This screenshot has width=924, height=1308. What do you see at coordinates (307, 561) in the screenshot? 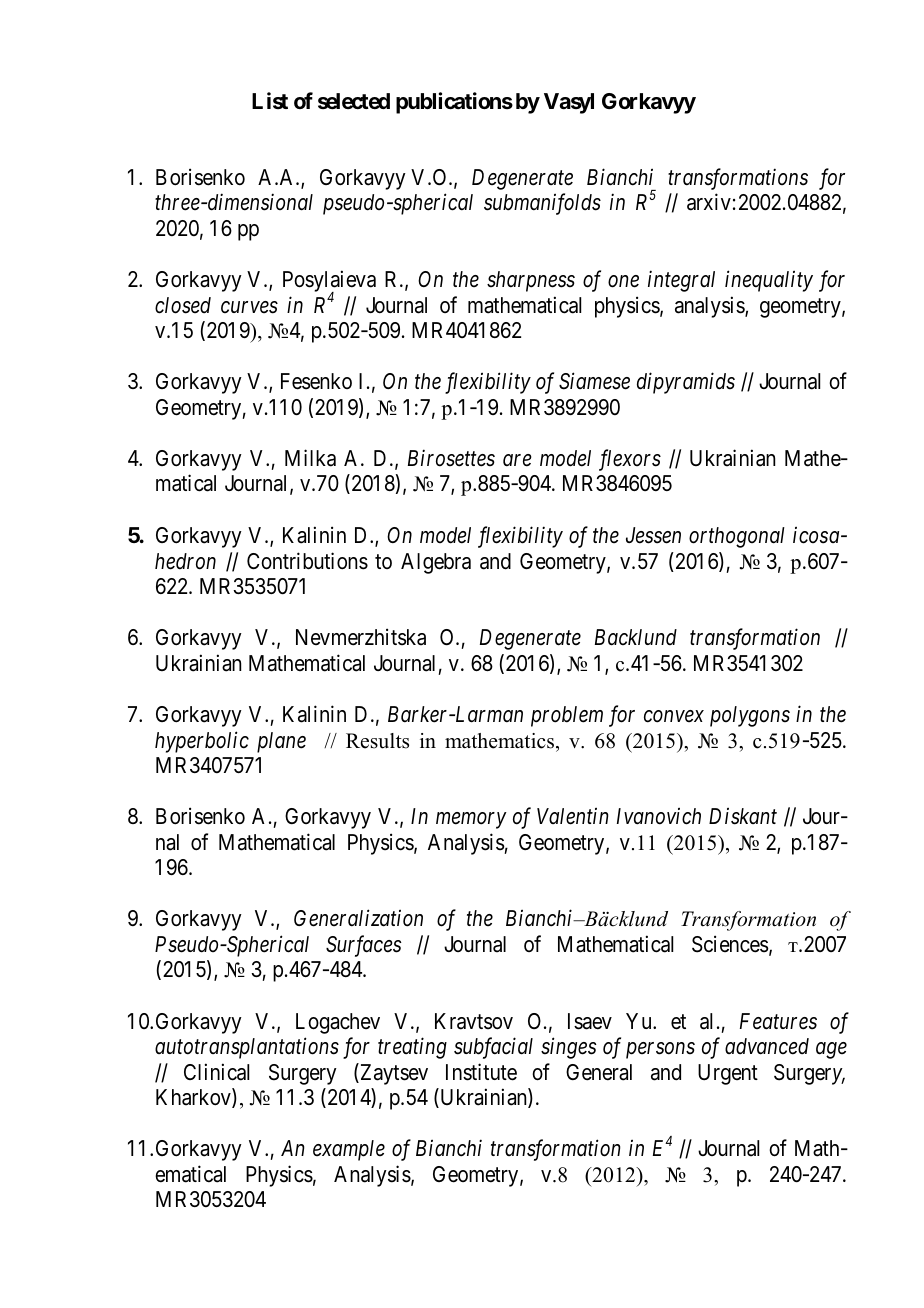
I see `Contributions` at bounding box center [307, 561].
